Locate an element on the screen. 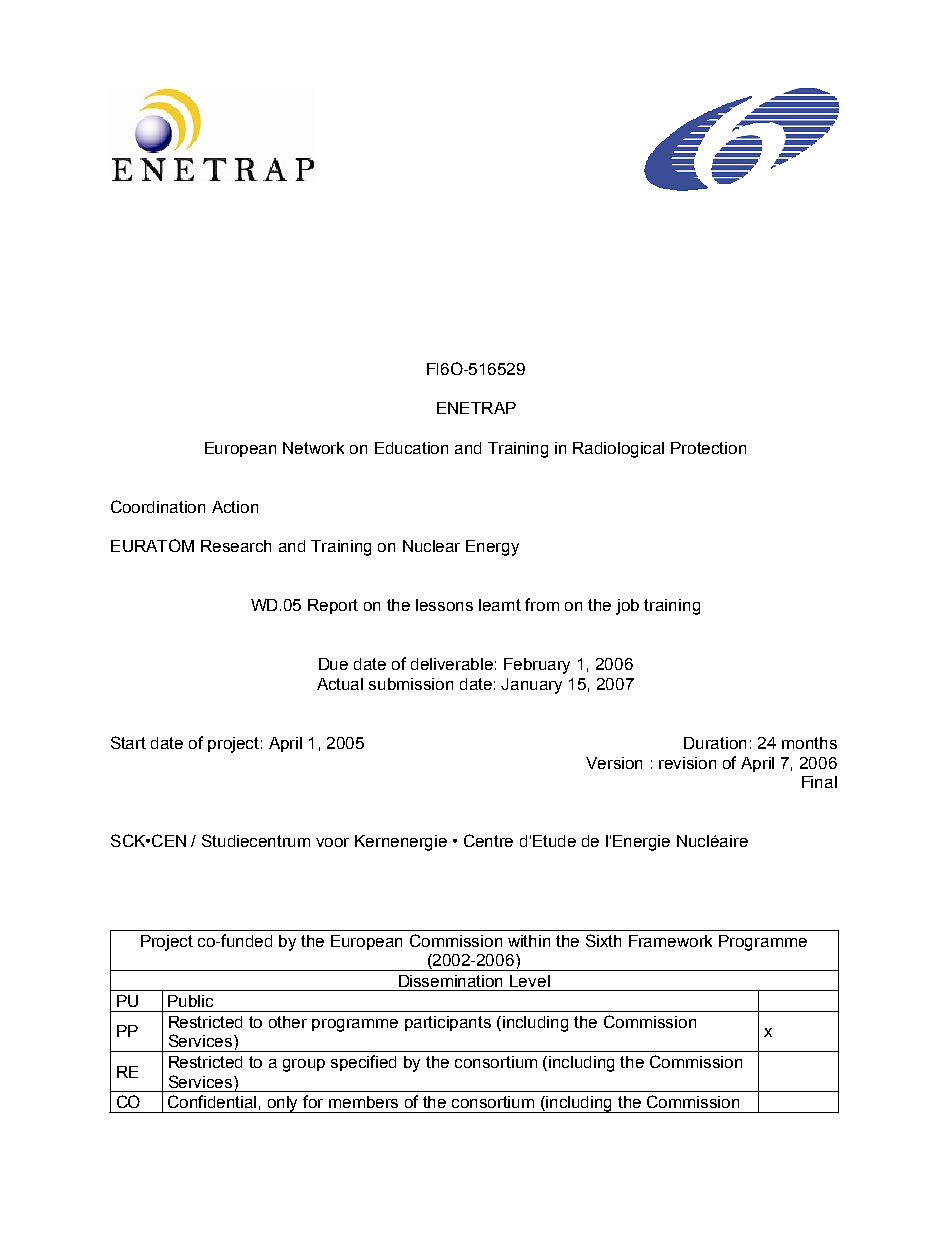 Image resolution: width=952 pixels, height=1233 pixels. Action is located at coordinates (235, 507).
